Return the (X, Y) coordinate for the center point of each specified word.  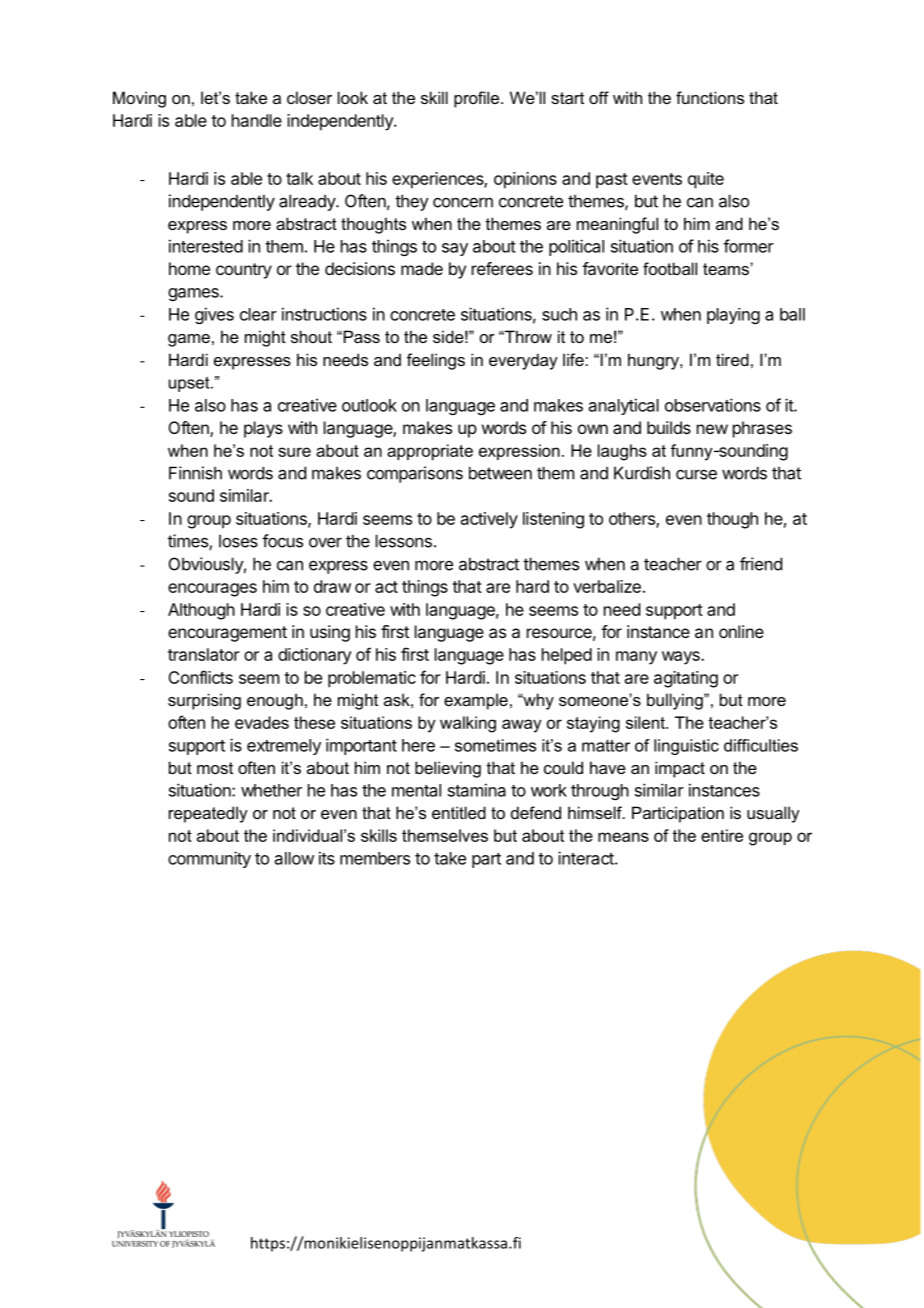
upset (190, 384)
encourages (212, 590)
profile (478, 99)
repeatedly (208, 814)
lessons (404, 541)
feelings (436, 361)
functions (710, 97)
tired (732, 359)
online (741, 631)
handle (257, 120)
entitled (459, 812)
